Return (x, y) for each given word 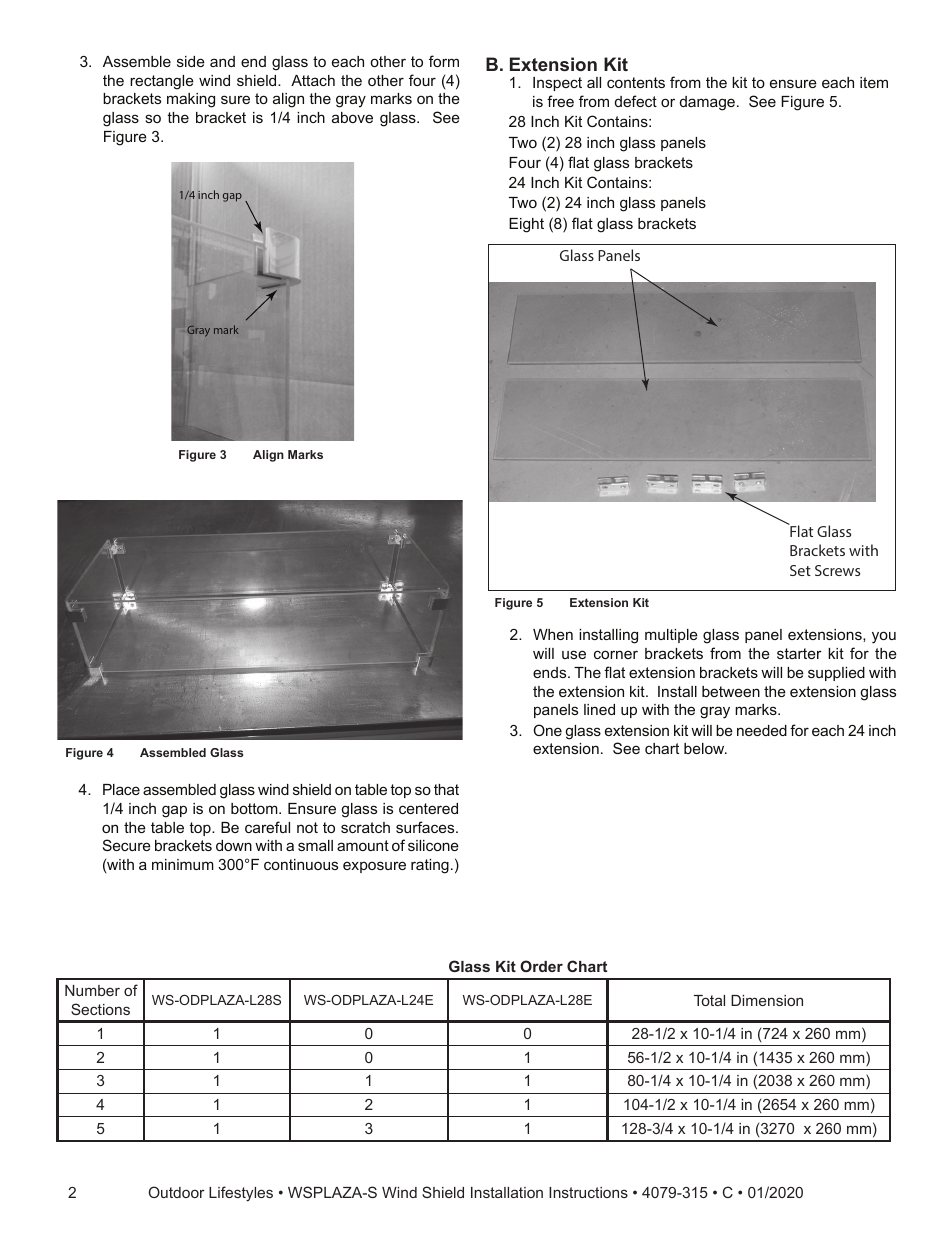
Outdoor (177, 1192)
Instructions (588, 1192)
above (352, 117)
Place (121, 789)
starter (799, 653)
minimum (183, 864)
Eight (526, 225)
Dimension (767, 1000)
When (553, 634)
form (444, 61)
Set (800, 570)
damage (707, 103)
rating (430, 866)
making (191, 100)
